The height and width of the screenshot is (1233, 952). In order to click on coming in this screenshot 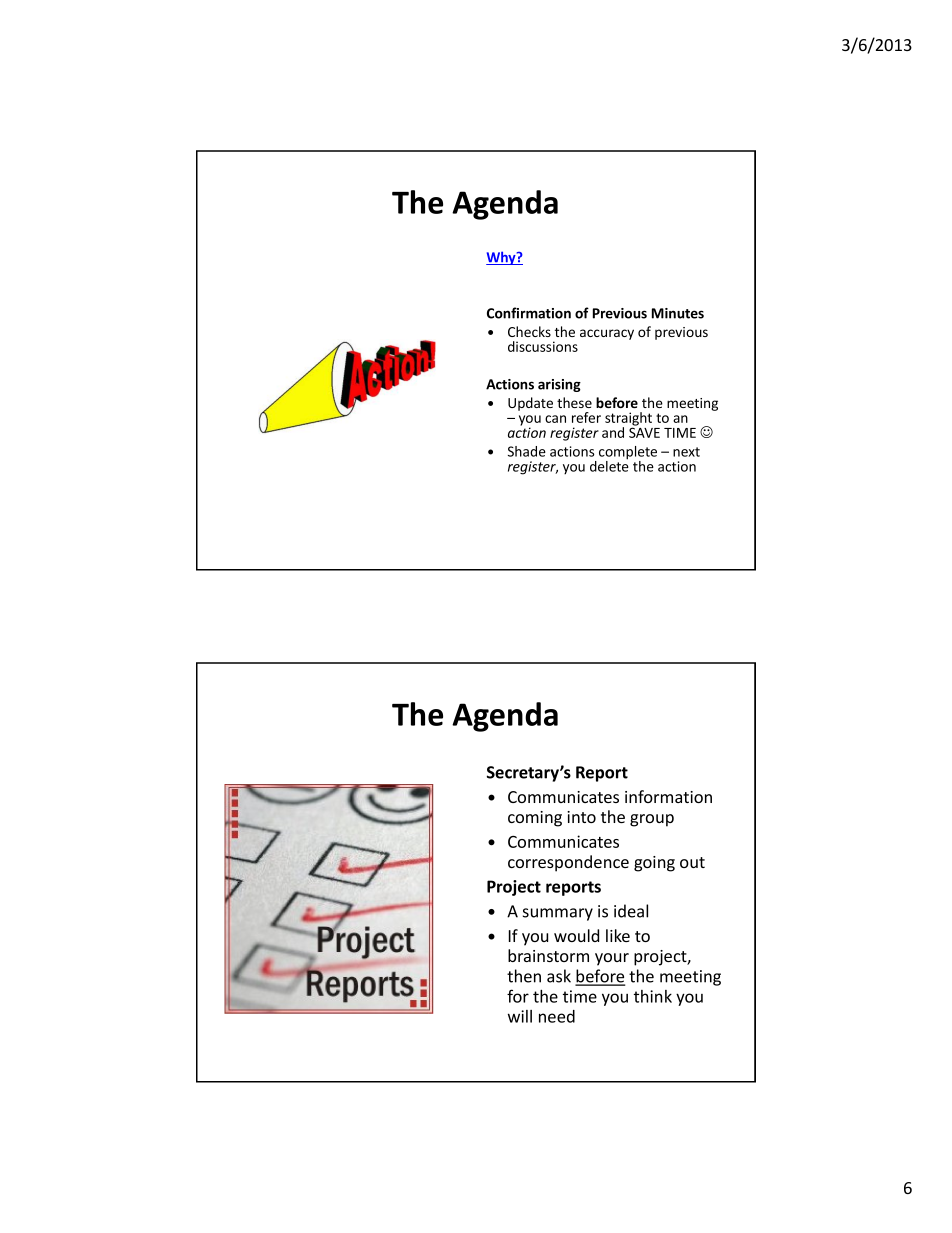, I will do `click(535, 819)`.
